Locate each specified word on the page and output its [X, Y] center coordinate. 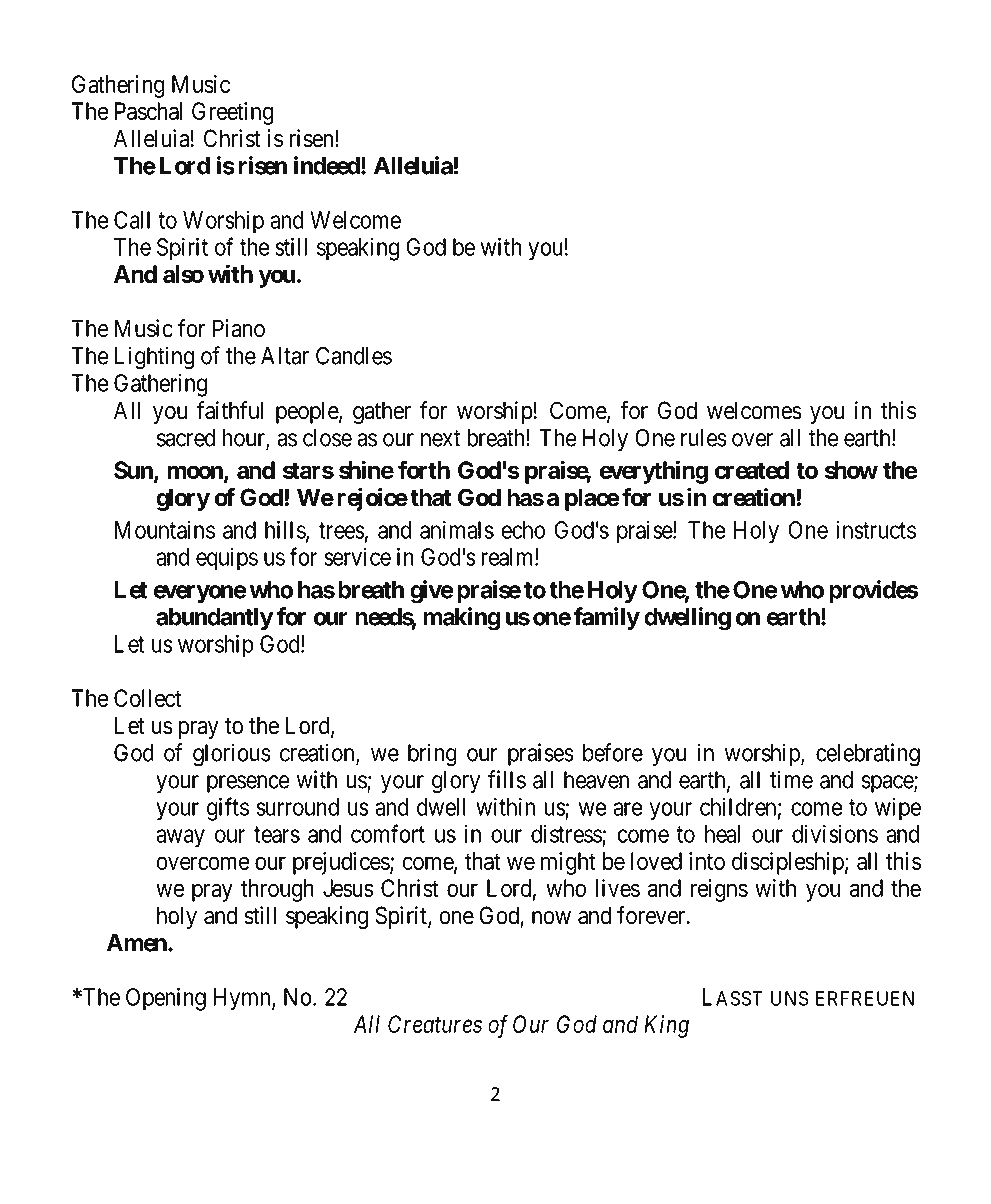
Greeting [232, 113]
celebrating [868, 755]
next [440, 438]
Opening [166, 999]
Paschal [148, 111]
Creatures [435, 1024]
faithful [230, 410]
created [752, 470]
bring [432, 755]
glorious [232, 755]
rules [704, 438]
